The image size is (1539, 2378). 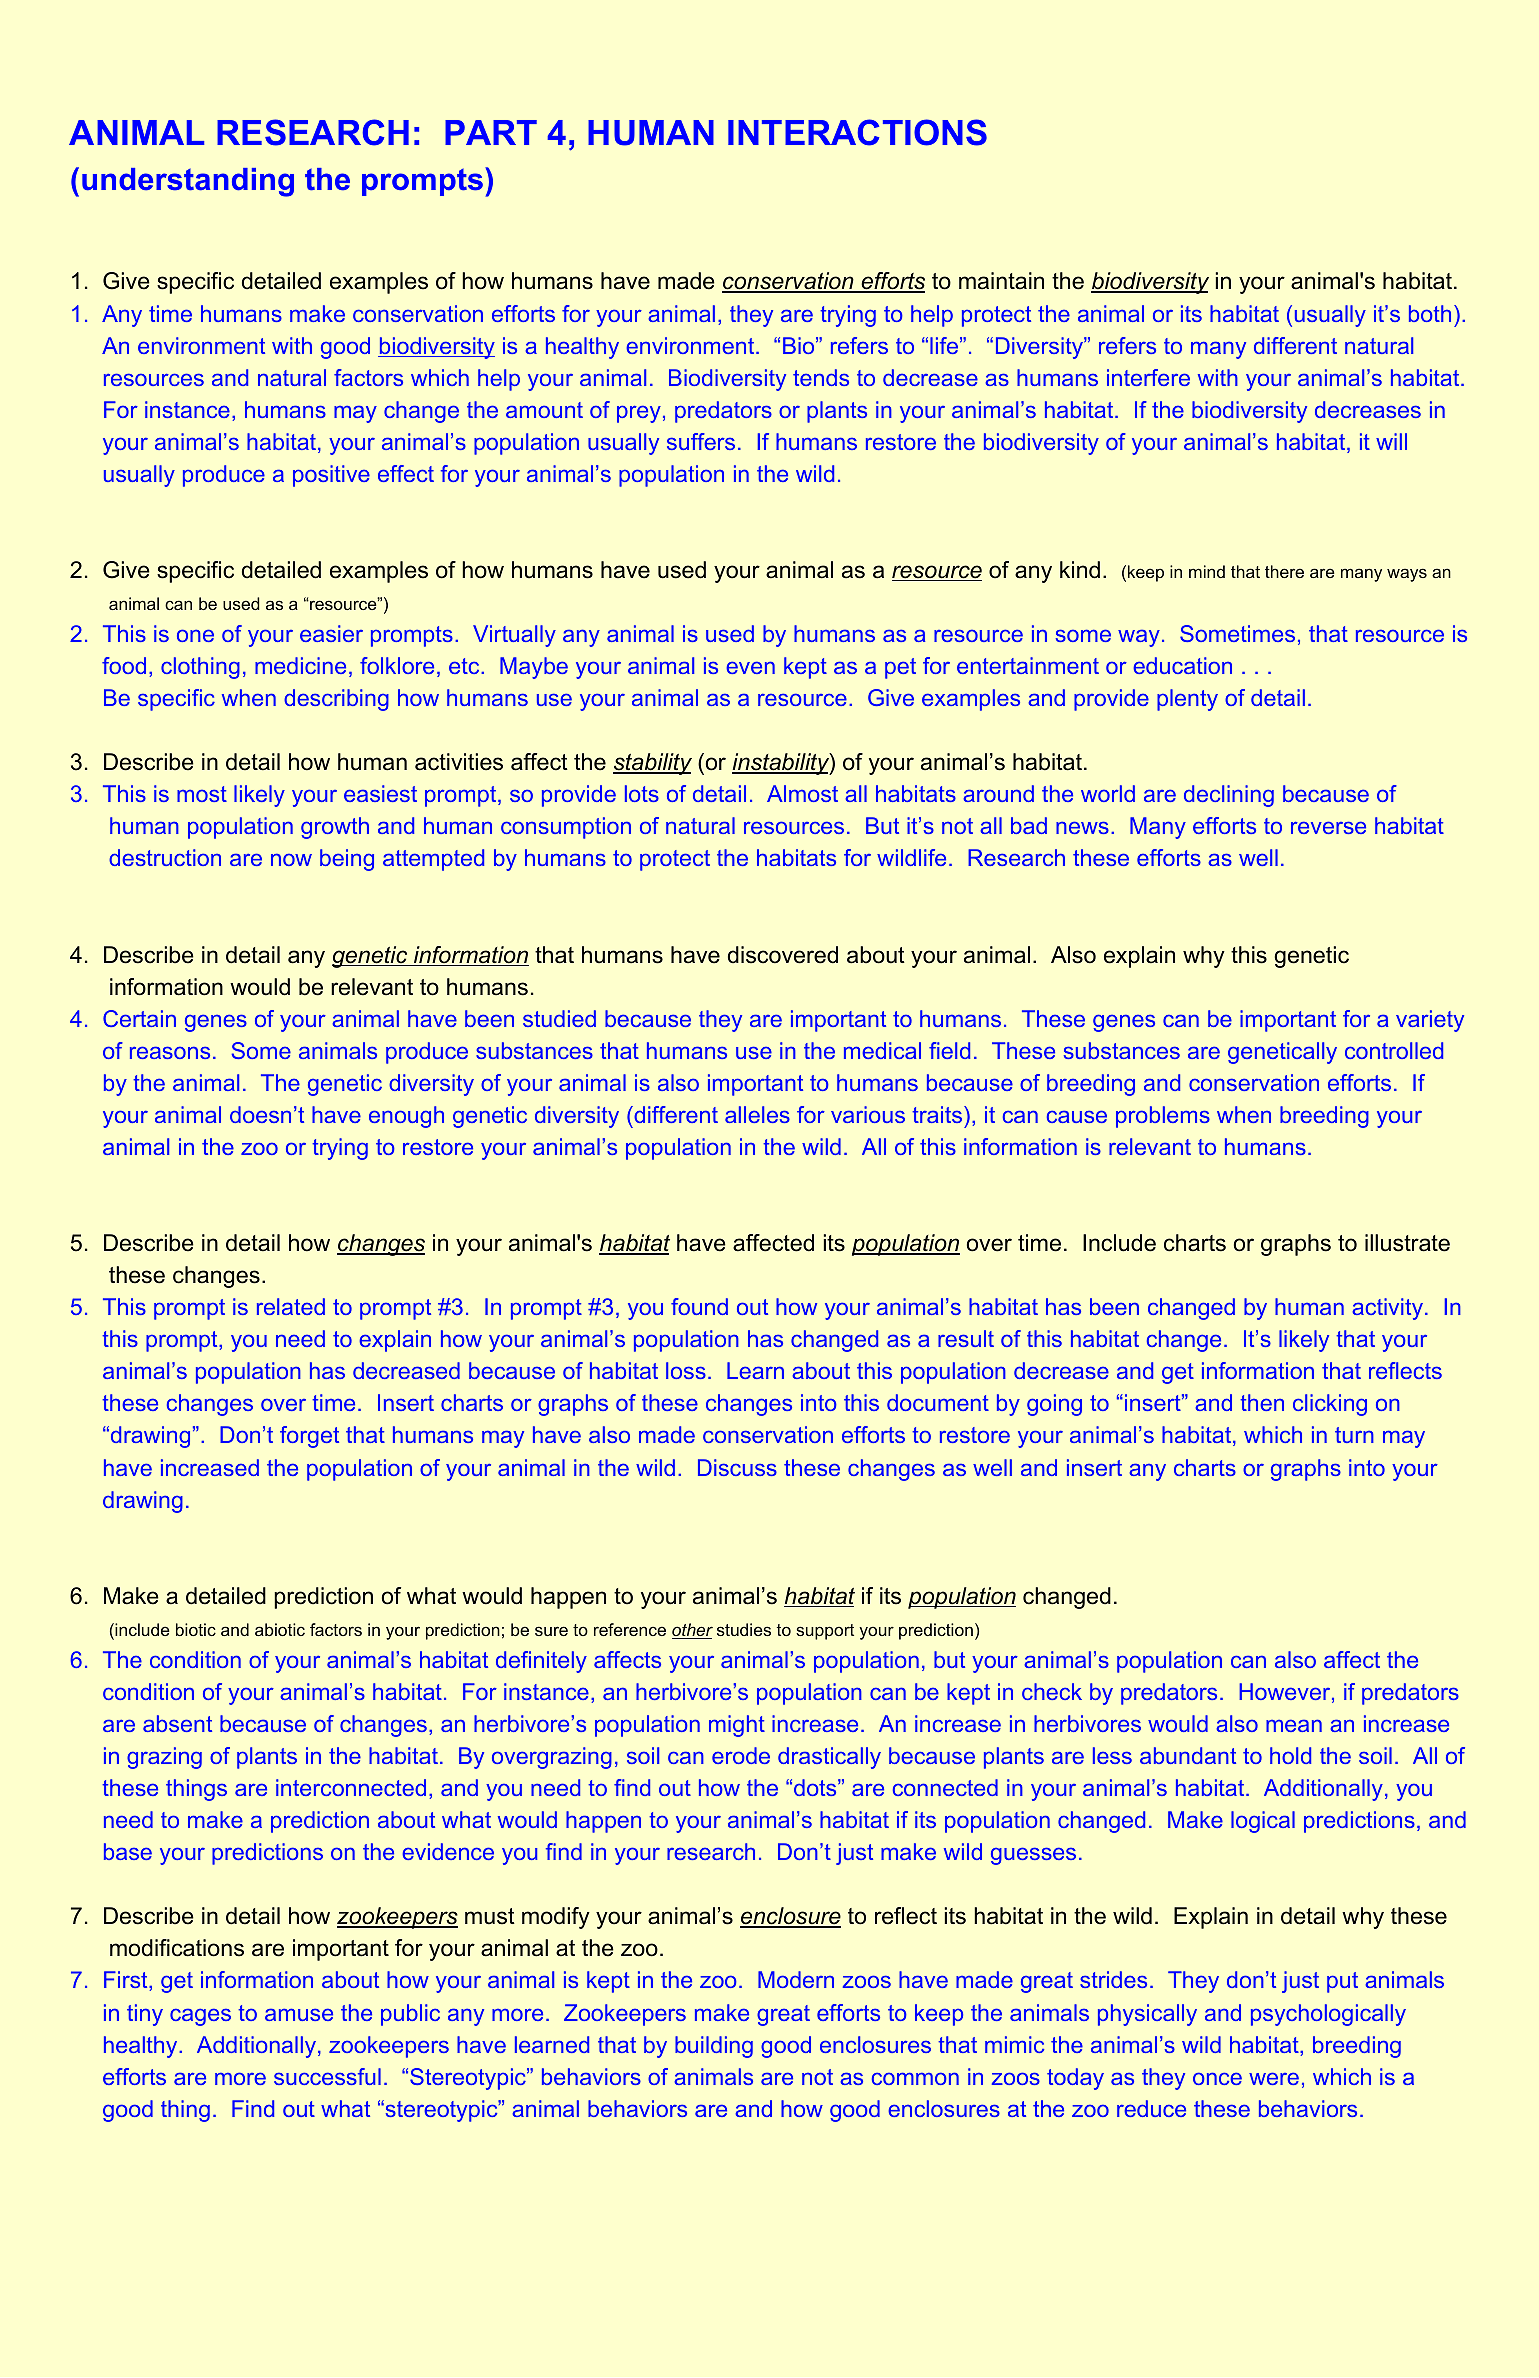 What do you see at coordinates (299, 2014) in the page?
I see `amuse` at bounding box center [299, 2014].
